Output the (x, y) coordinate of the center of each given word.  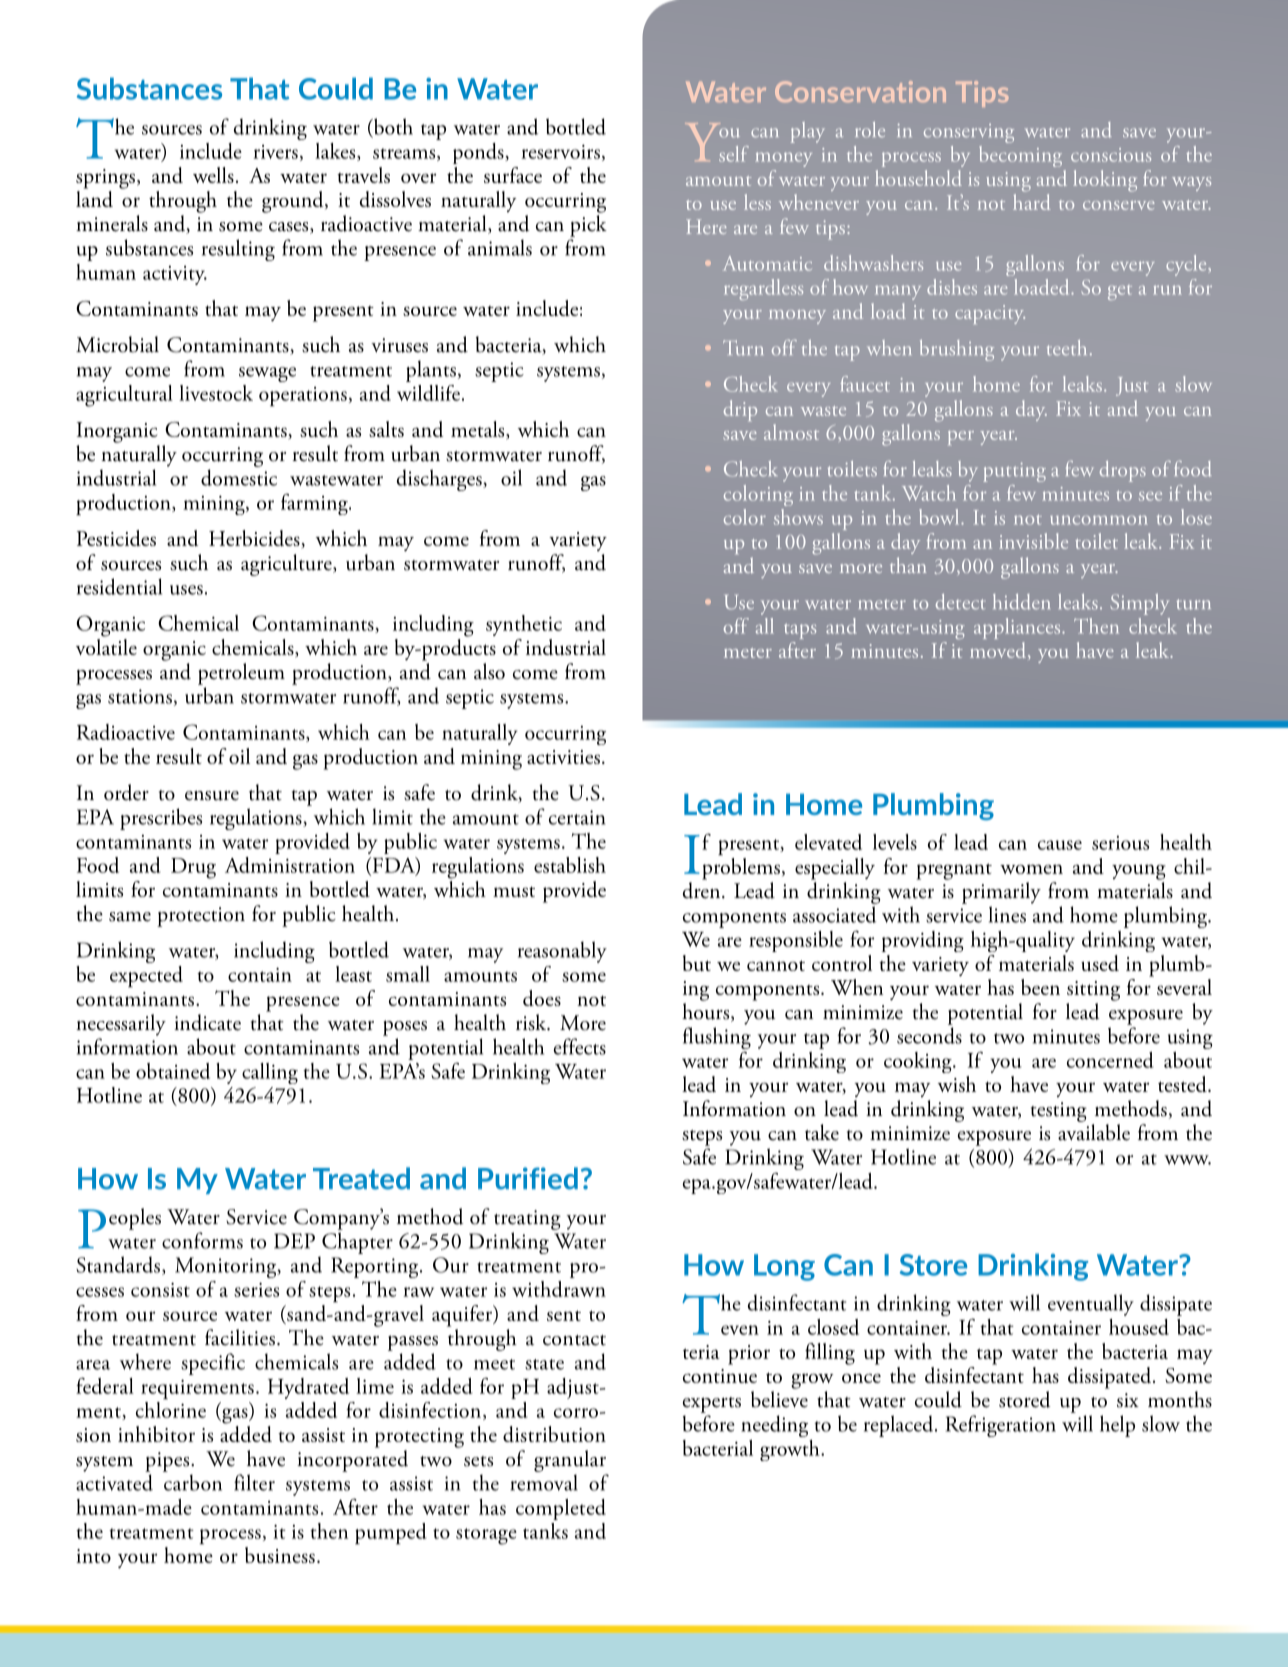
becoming (1020, 156)
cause (1060, 845)
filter (254, 1482)
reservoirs (560, 152)
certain (577, 817)
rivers (275, 152)
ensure (212, 796)
